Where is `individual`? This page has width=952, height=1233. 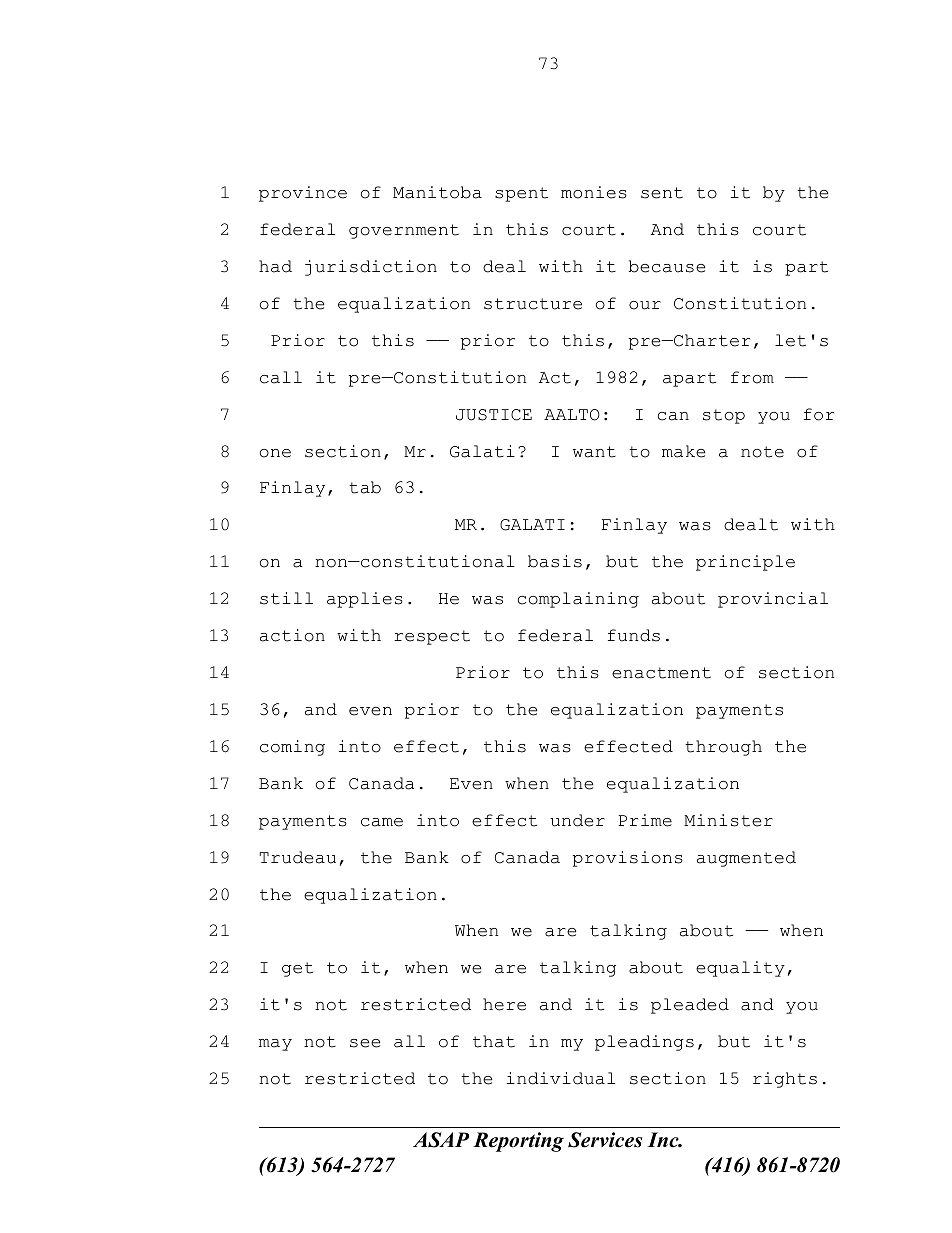 individual is located at coordinates (561, 1078).
